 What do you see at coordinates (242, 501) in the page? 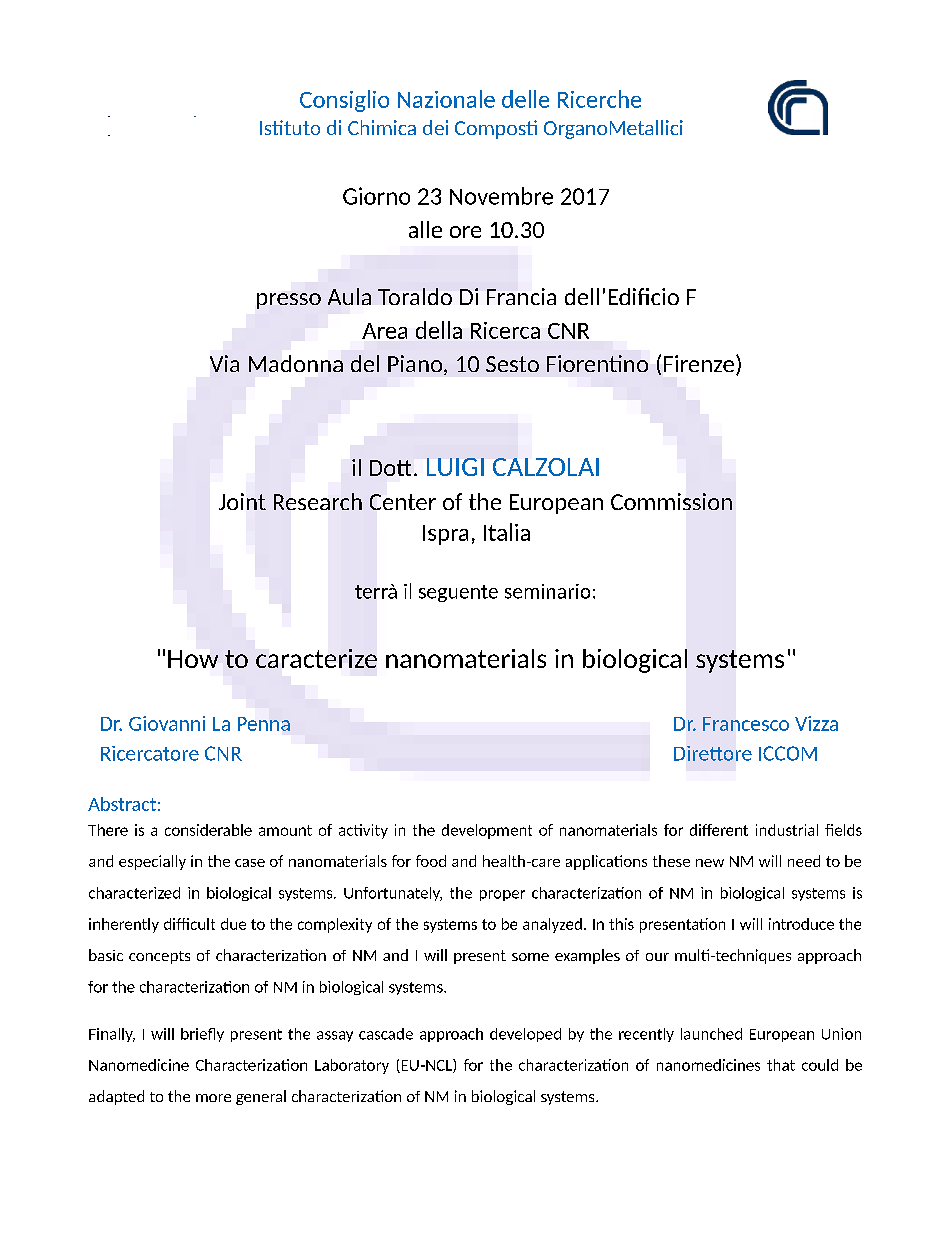
I see `Joint` at bounding box center [242, 501].
